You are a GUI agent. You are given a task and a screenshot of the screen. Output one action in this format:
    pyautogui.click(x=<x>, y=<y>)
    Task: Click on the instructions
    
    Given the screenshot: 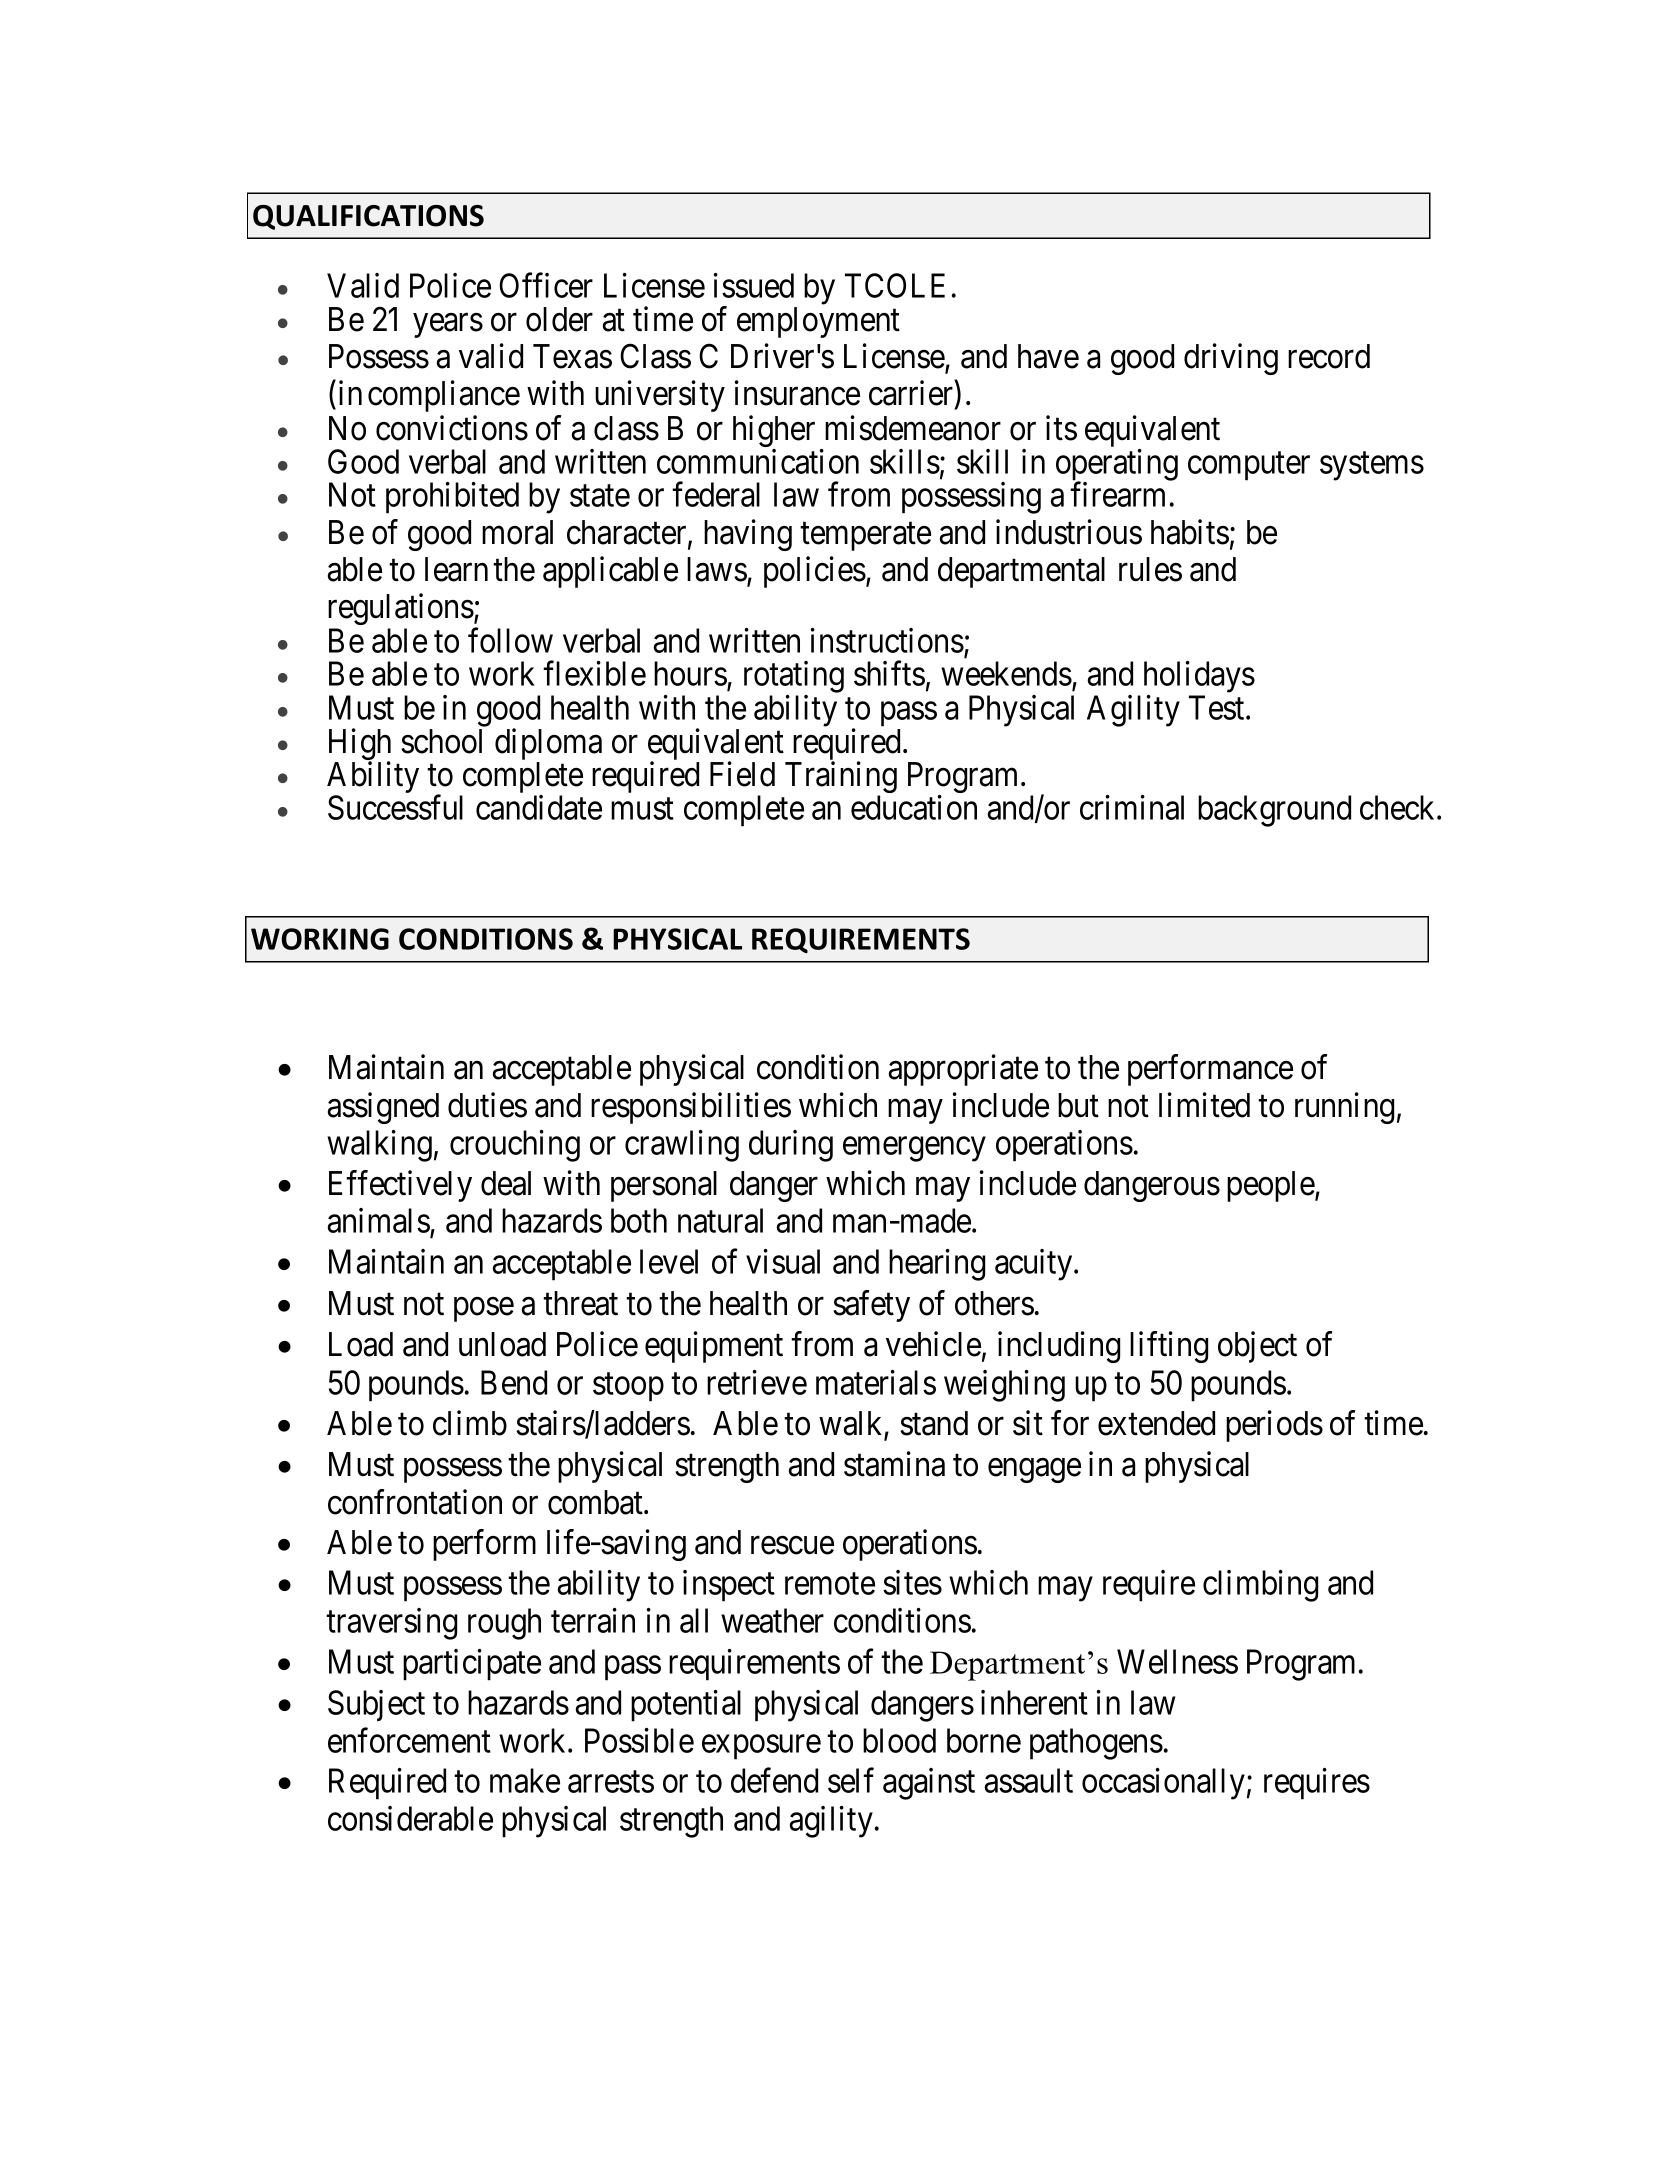 What is the action you would take?
    pyautogui.click(x=887, y=640)
